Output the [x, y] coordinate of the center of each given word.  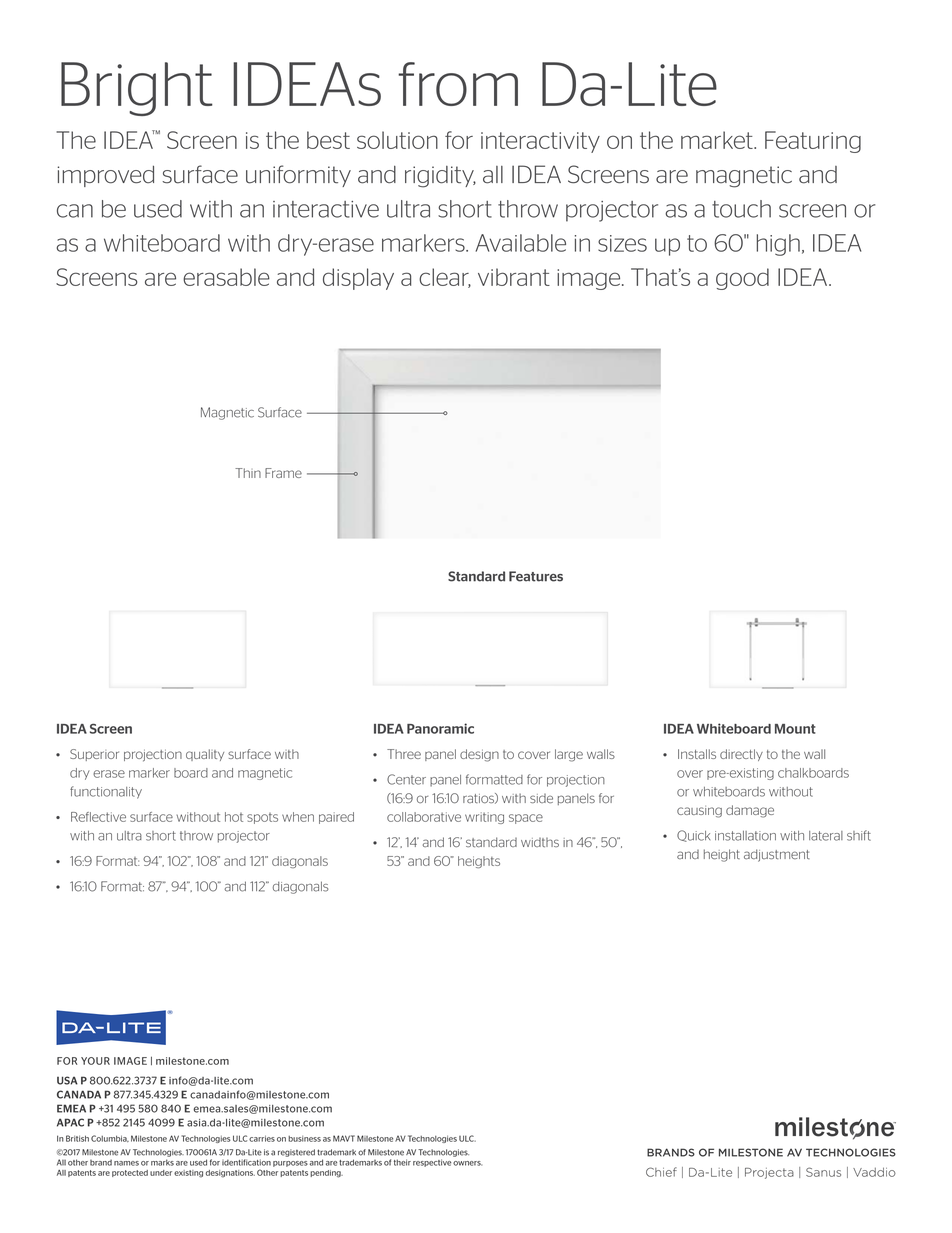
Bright [137, 89]
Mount [795, 729]
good [742, 279]
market [718, 140]
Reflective [98, 817]
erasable [226, 277]
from [458, 84]
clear [445, 278]
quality [205, 755]
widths [540, 843]
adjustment [777, 855]
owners [467, 1163]
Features [536, 576]
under [161, 1173]
